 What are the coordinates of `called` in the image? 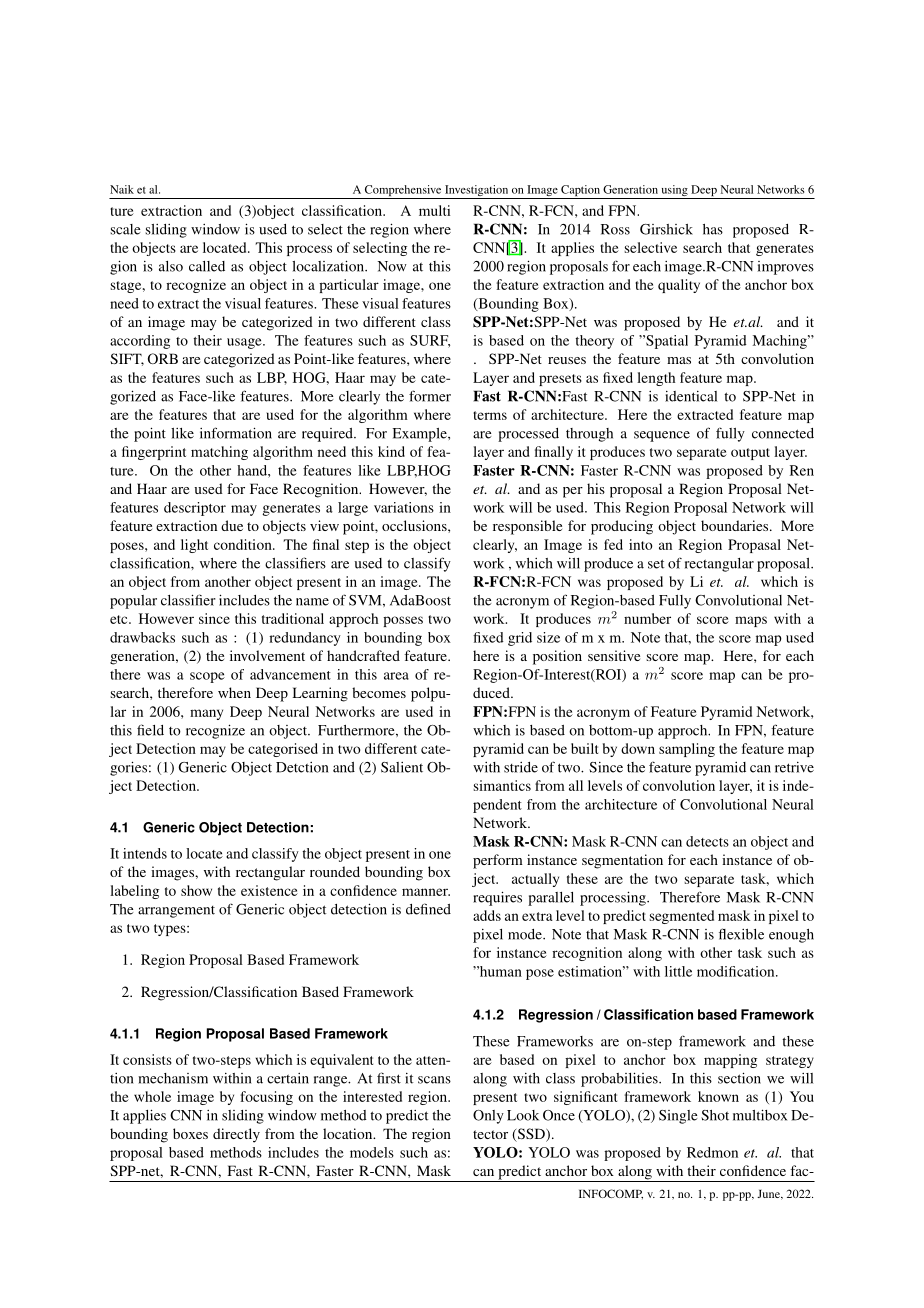 It's located at (207, 266).
